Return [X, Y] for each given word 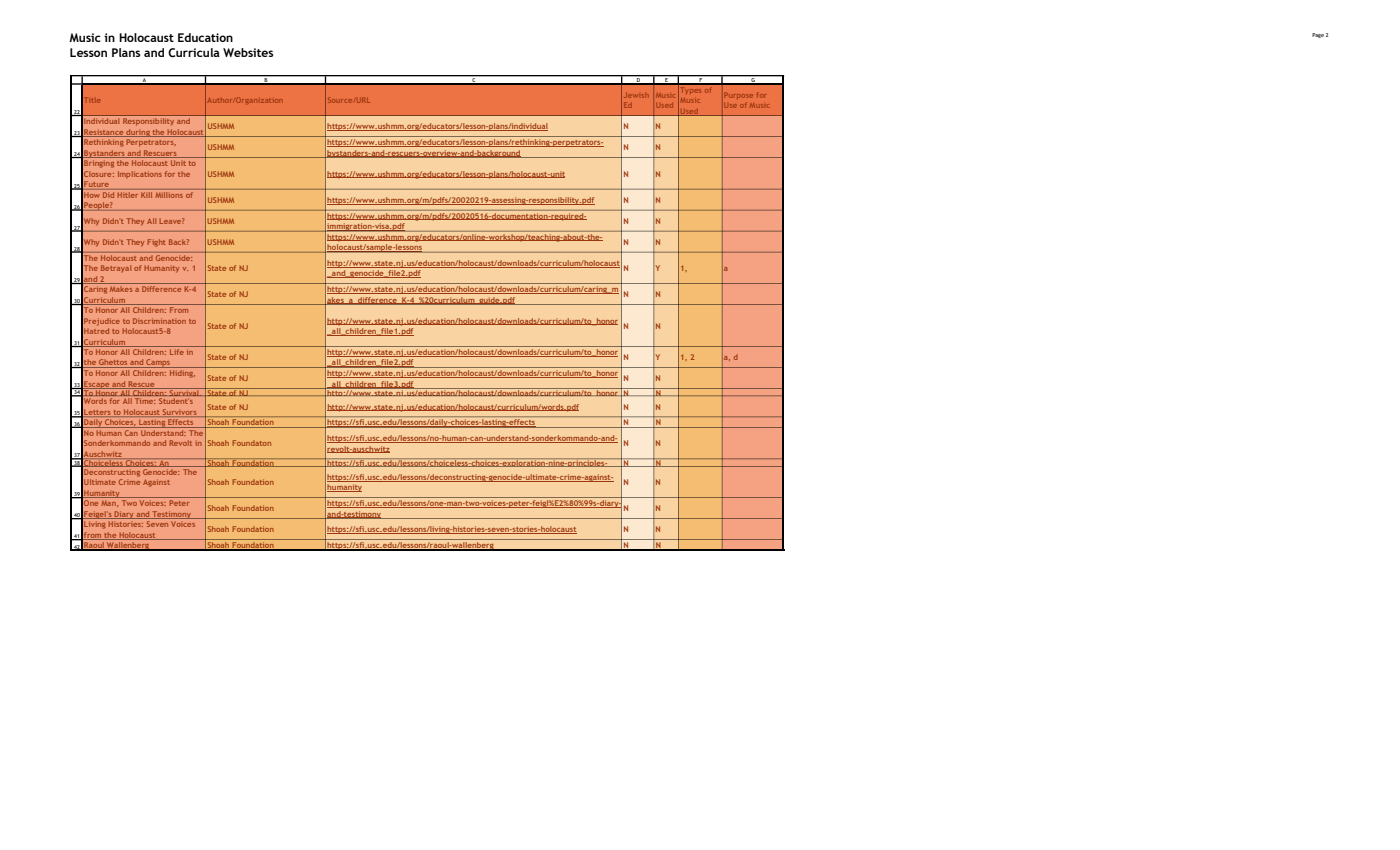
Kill [147, 193]
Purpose [739, 95]
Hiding [182, 372]
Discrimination [159, 321]
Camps [158, 363]
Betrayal [116, 268]
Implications [140, 174]
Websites [248, 52]
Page [1318, 35]
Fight [157, 243]
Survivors [180, 413]
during [138, 133]
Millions [169, 193]
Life [177, 352]
